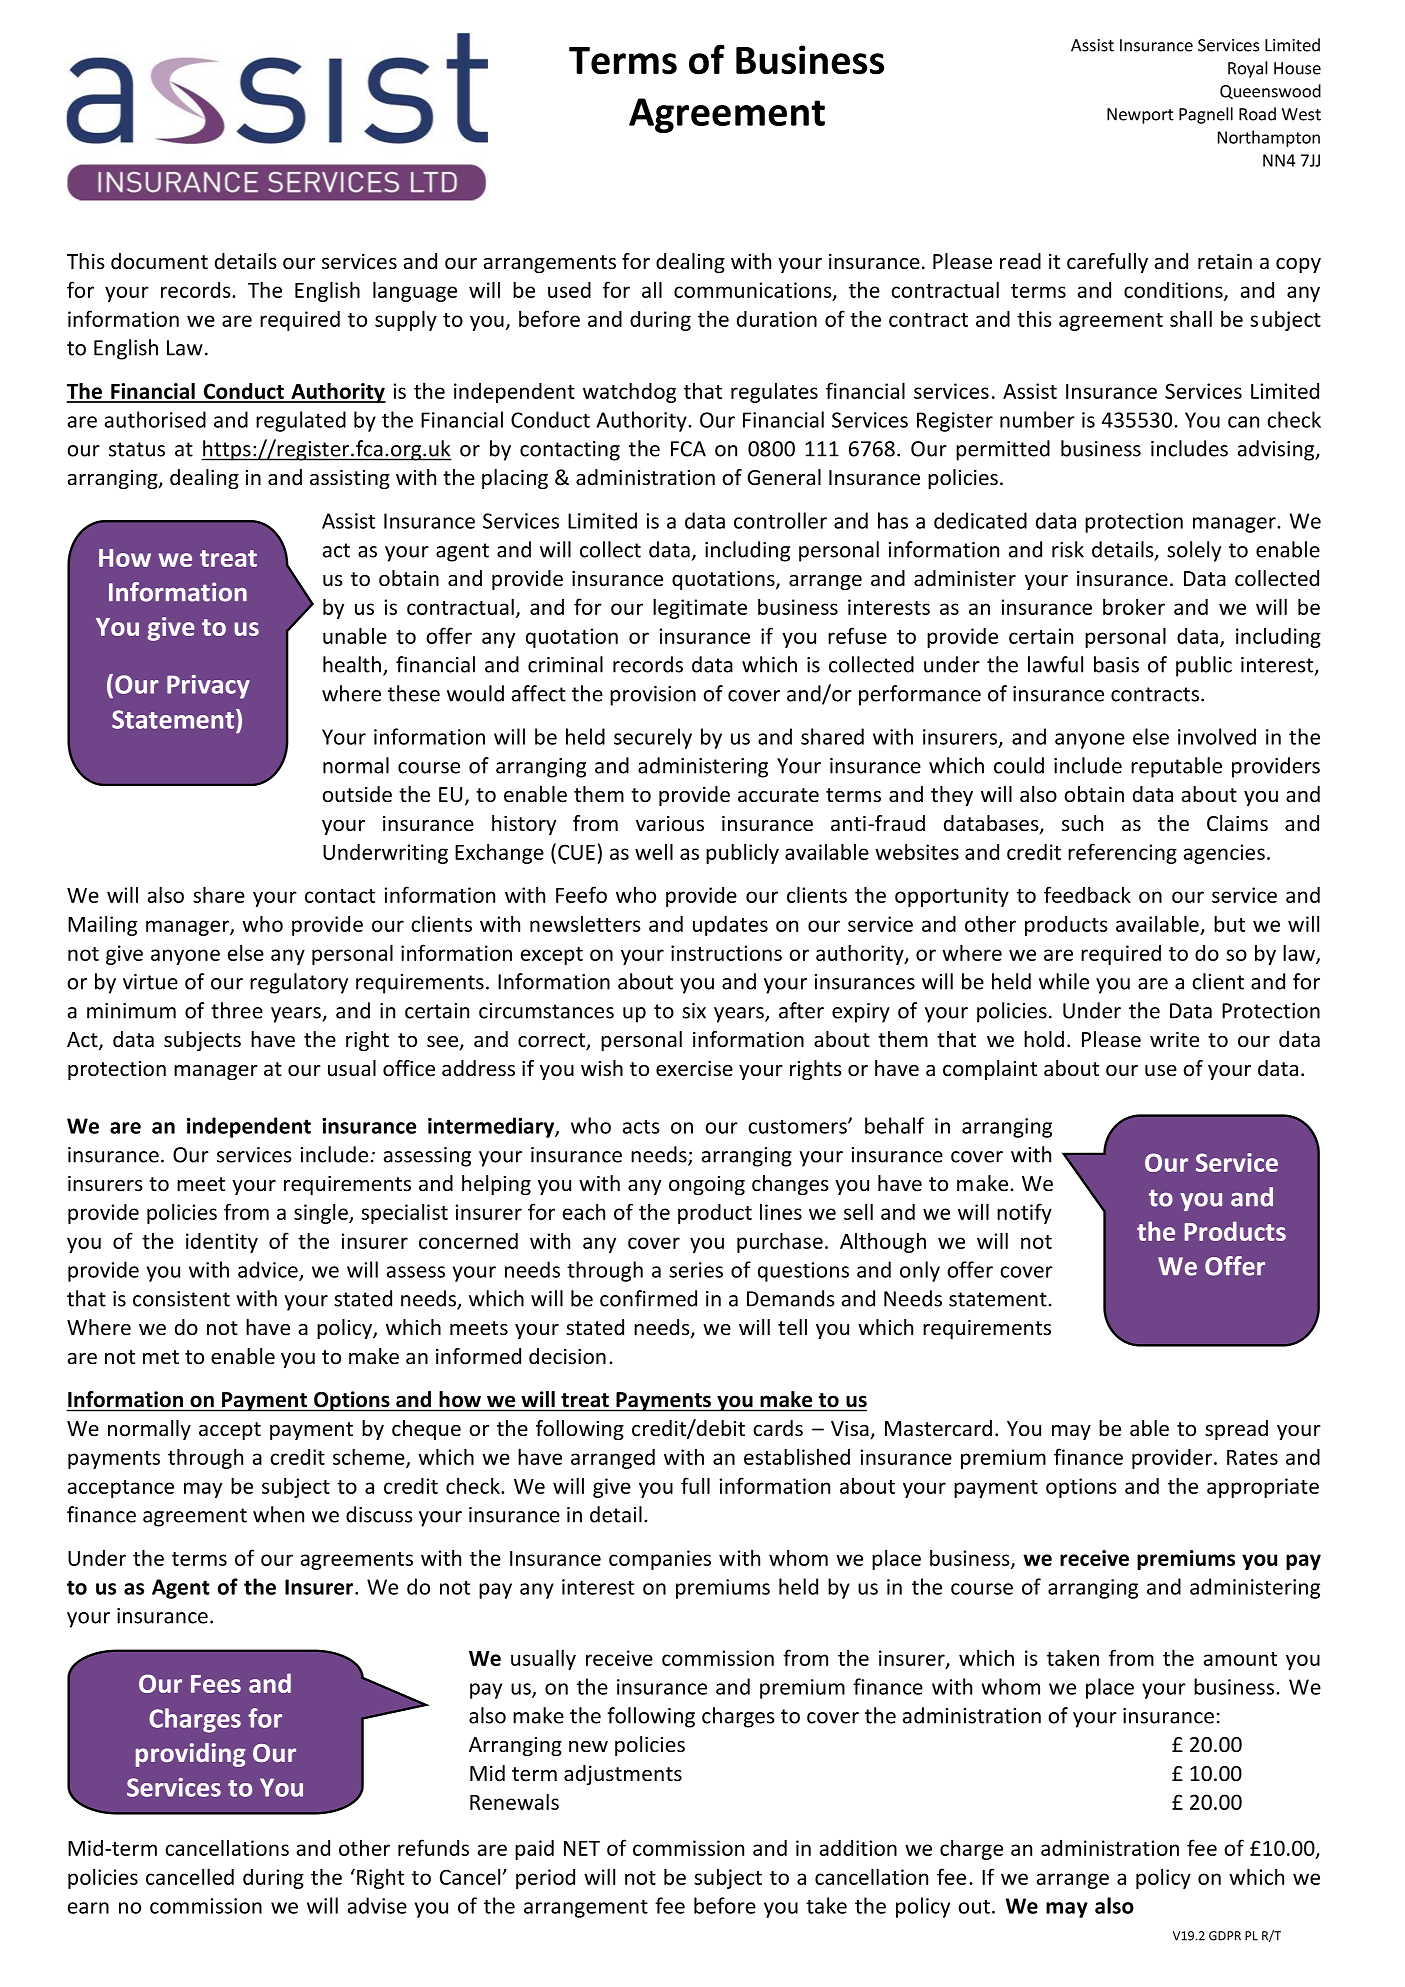 The height and width of the screenshot is (1987, 1405). I want to click on NET, so click(582, 1848).
